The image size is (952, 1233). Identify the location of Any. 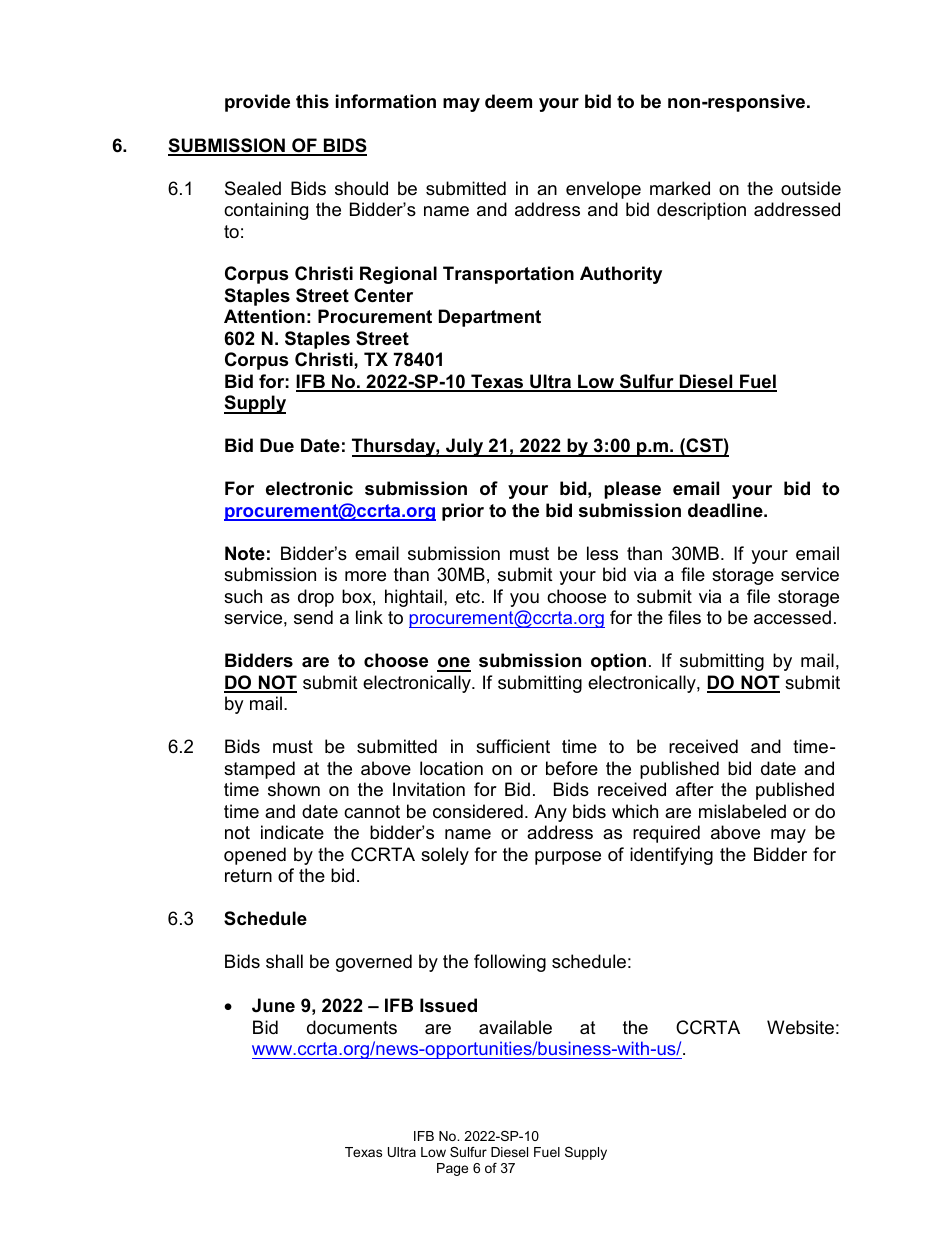
(550, 813).
